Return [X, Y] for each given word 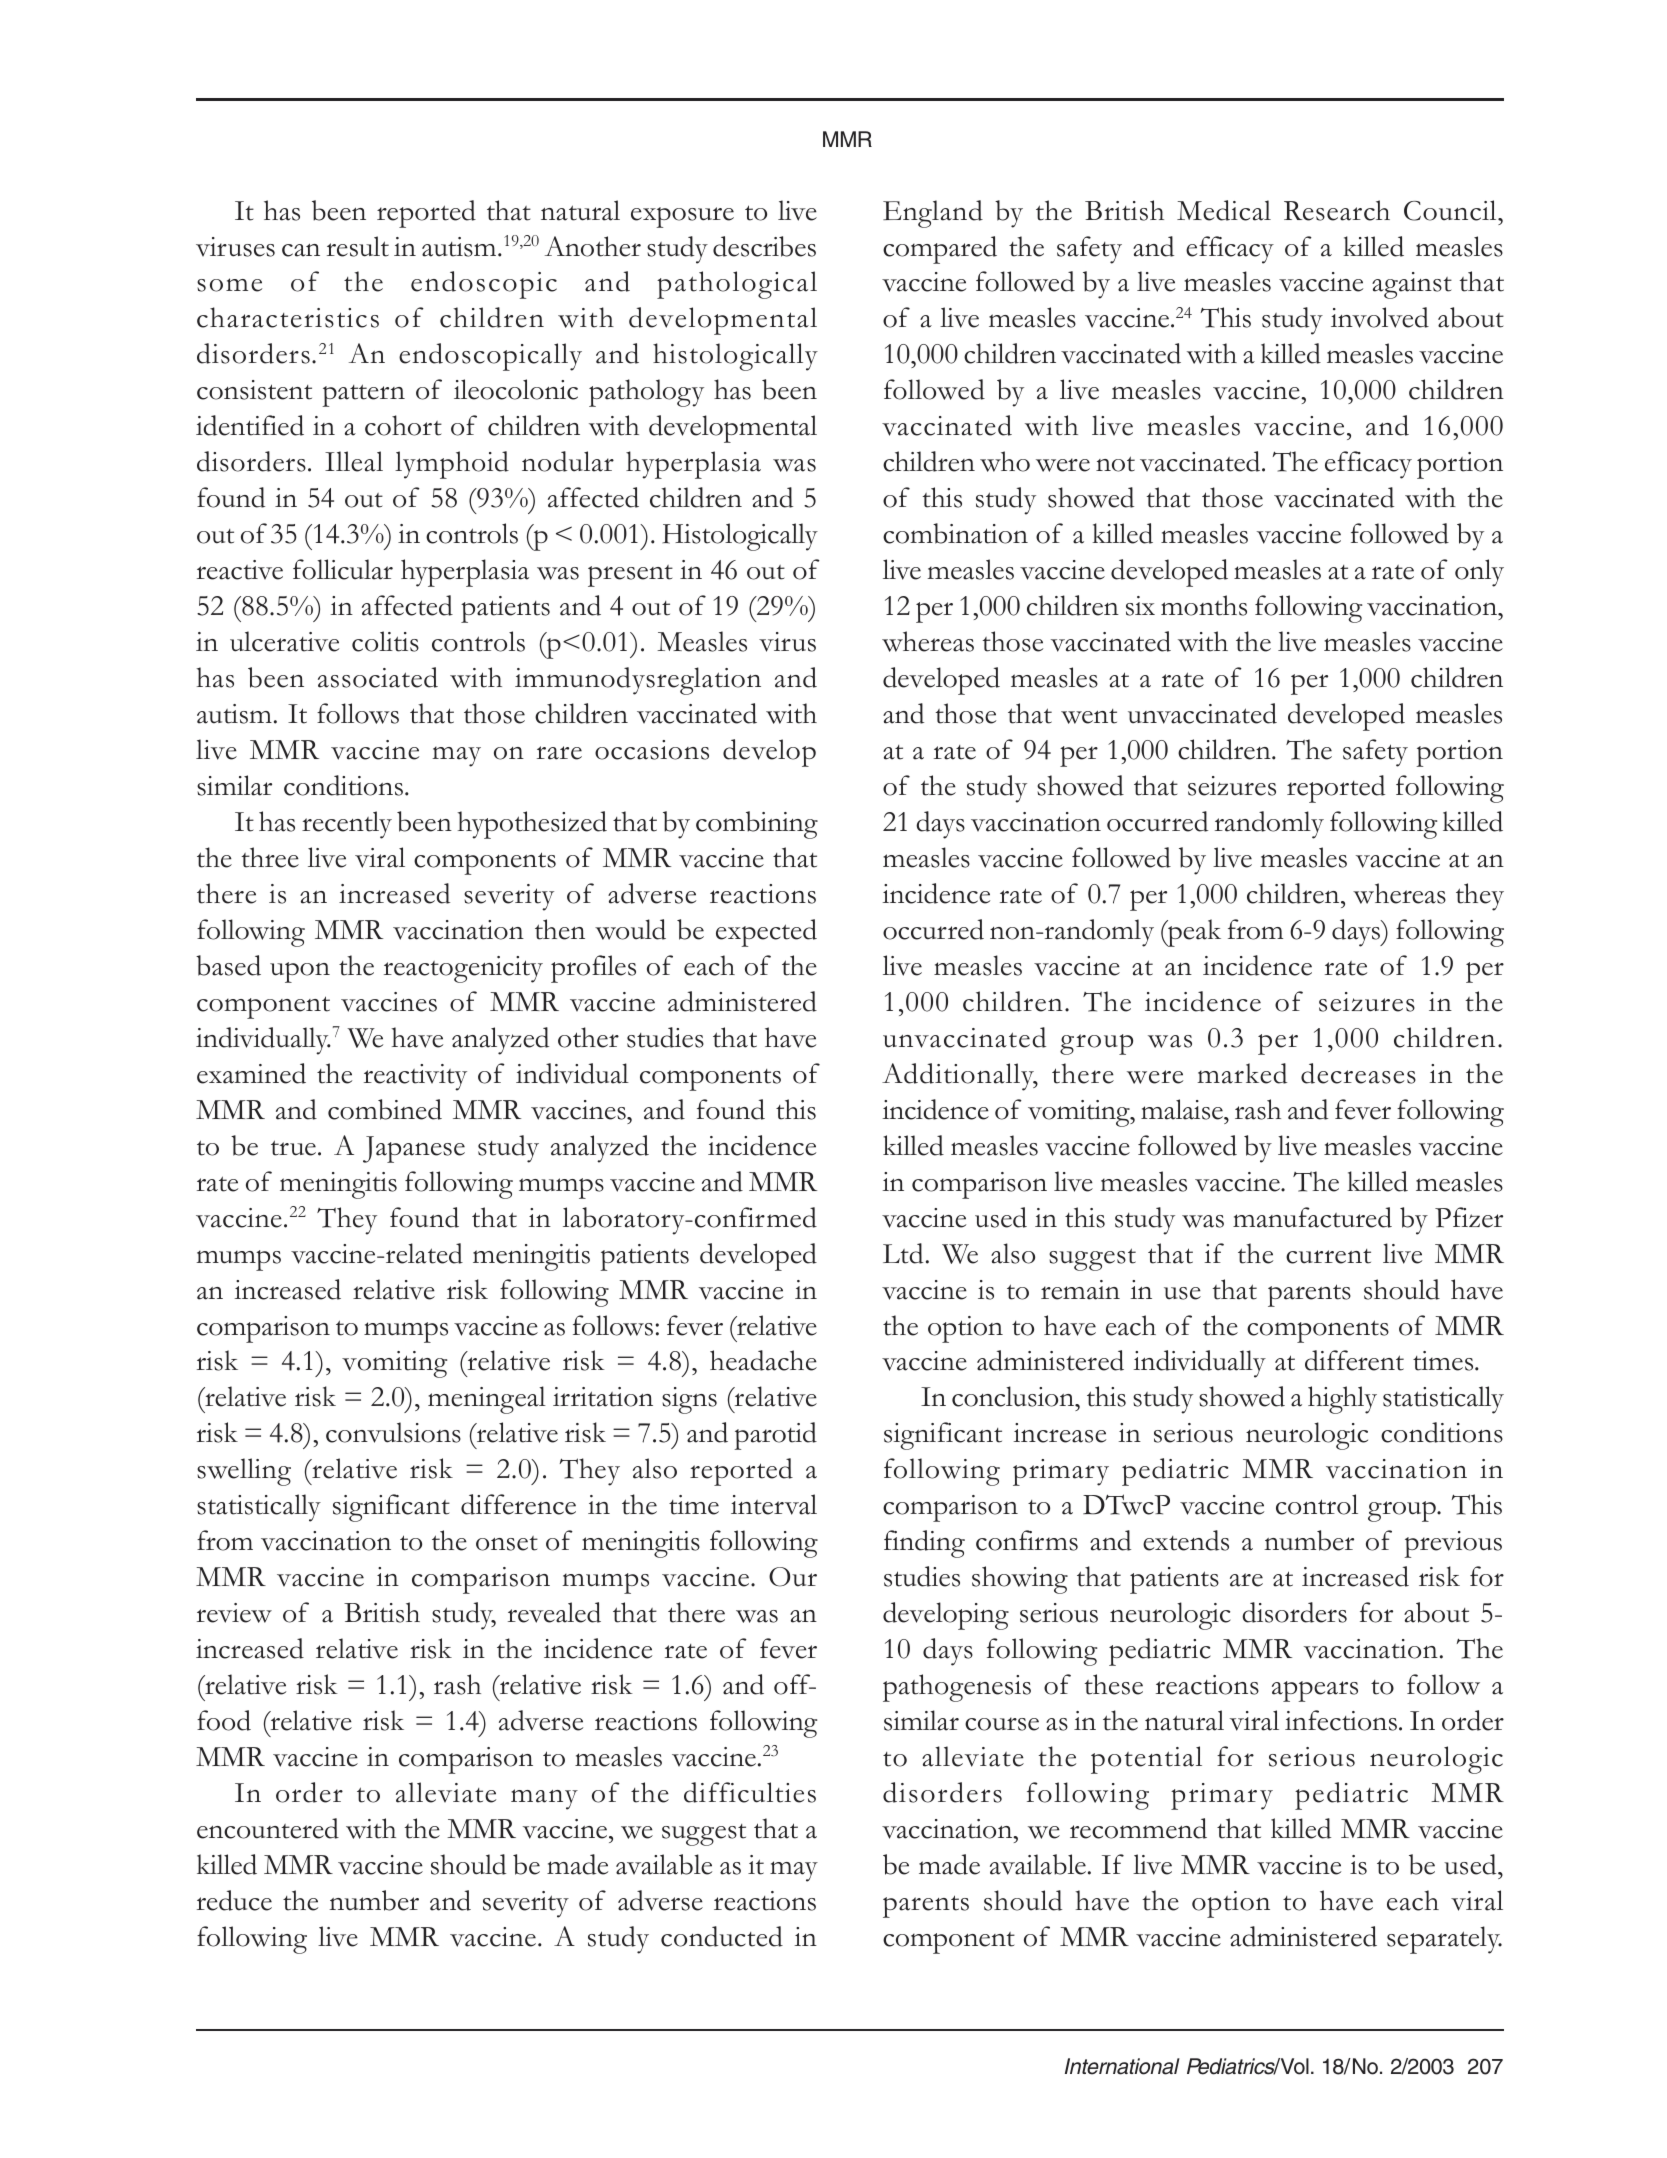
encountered [268, 1828]
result [358, 246]
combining [757, 825]
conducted [722, 1936]
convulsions [393, 1432]
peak [1193, 933]
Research [1337, 210]
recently [347, 825]
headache [763, 1360]
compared [940, 250]
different [1354, 1360]
